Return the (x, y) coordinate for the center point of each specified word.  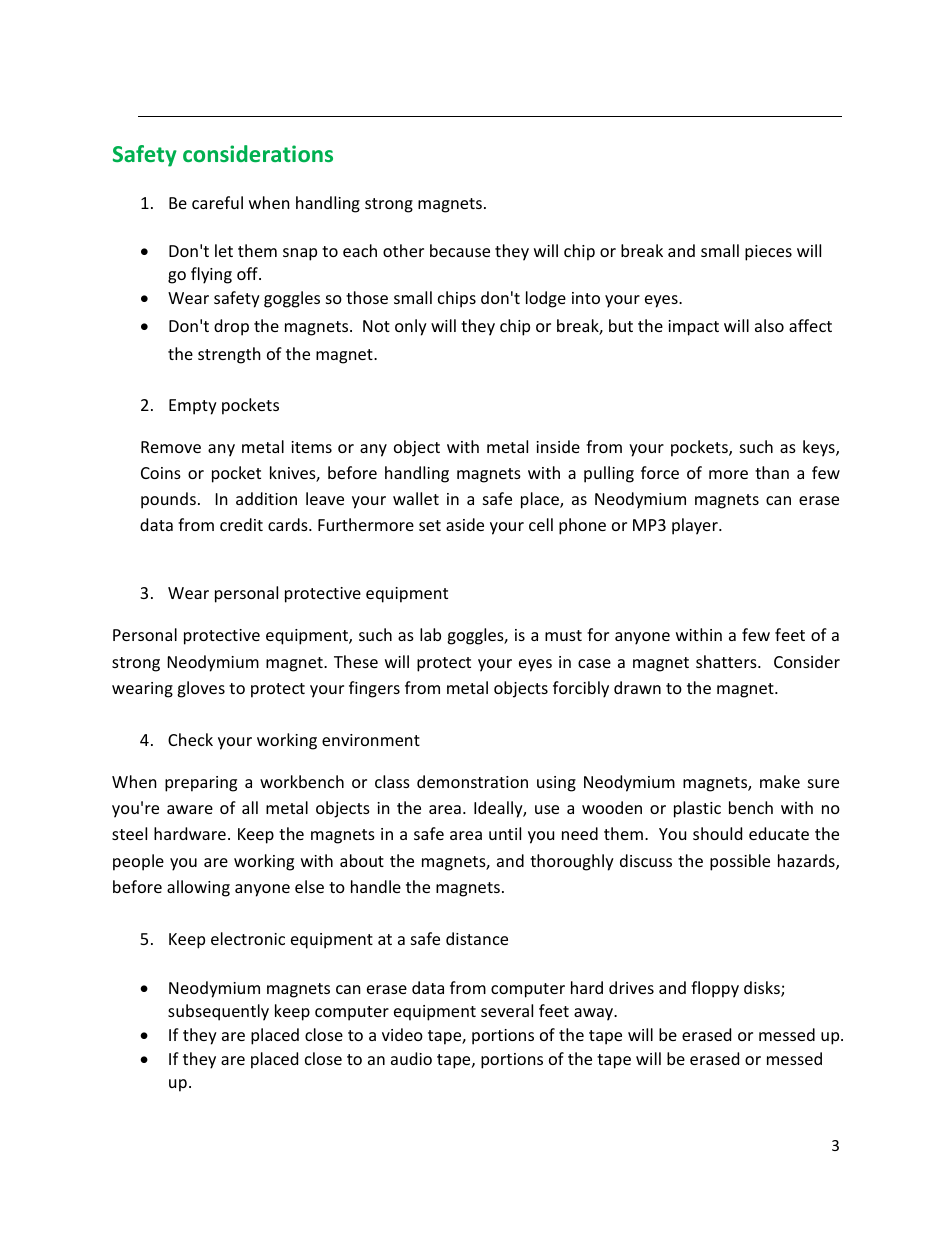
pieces (768, 253)
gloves (201, 689)
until (505, 833)
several (507, 1010)
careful (217, 202)
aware (190, 809)
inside (558, 446)
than (772, 472)
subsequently (218, 1012)
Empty (193, 407)
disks (763, 989)
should (717, 833)
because (460, 250)
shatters (727, 661)
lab (430, 634)
